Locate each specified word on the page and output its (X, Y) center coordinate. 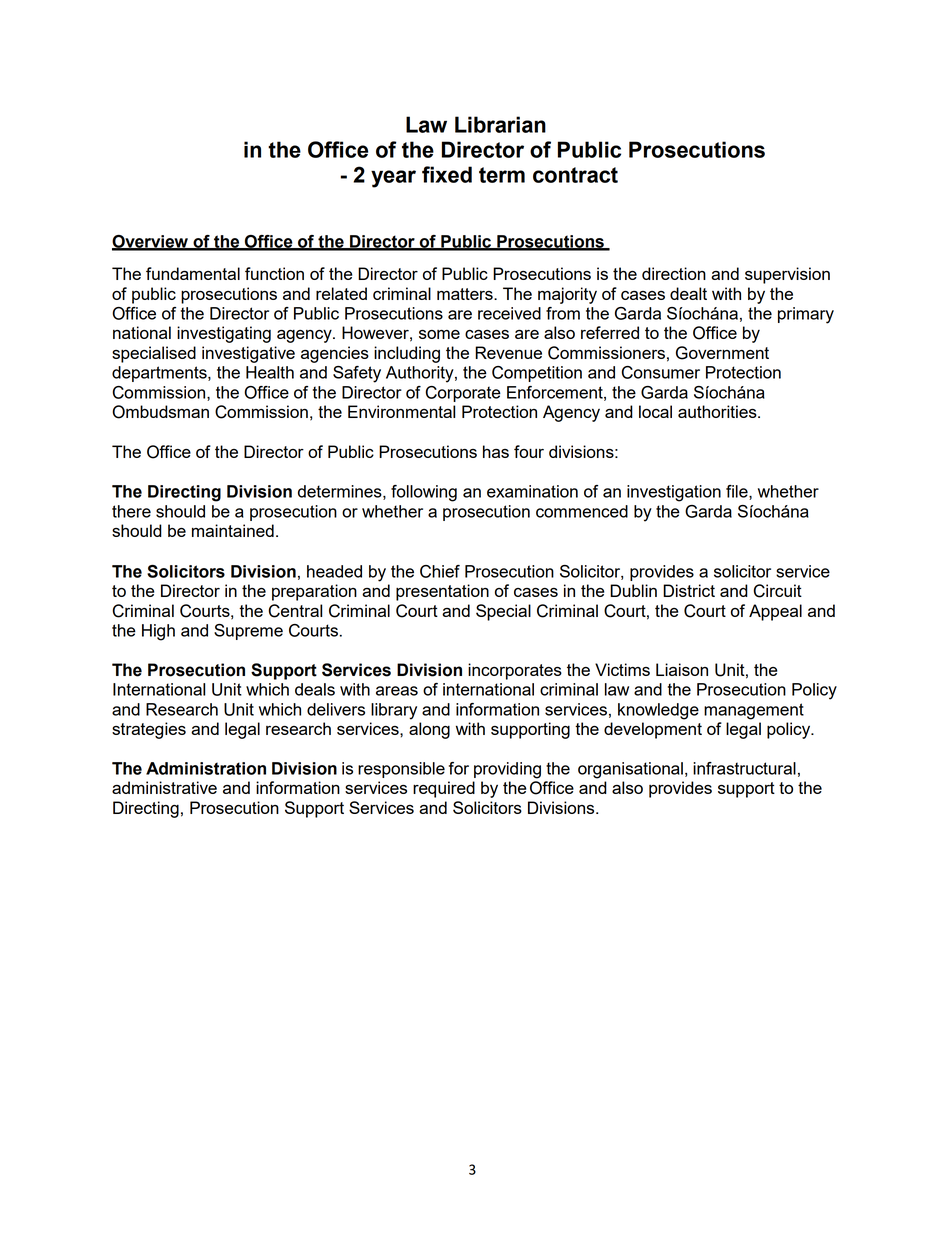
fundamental (193, 273)
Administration (206, 768)
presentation (442, 592)
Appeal (775, 612)
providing (507, 770)
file (738, 492)
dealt (688, 293)
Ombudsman (160, 412)
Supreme (248, 632)
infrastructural (744, 768)
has (496, 451)
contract (575, 175)
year (393, 179)
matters (466, 294)
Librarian (500, 124)
